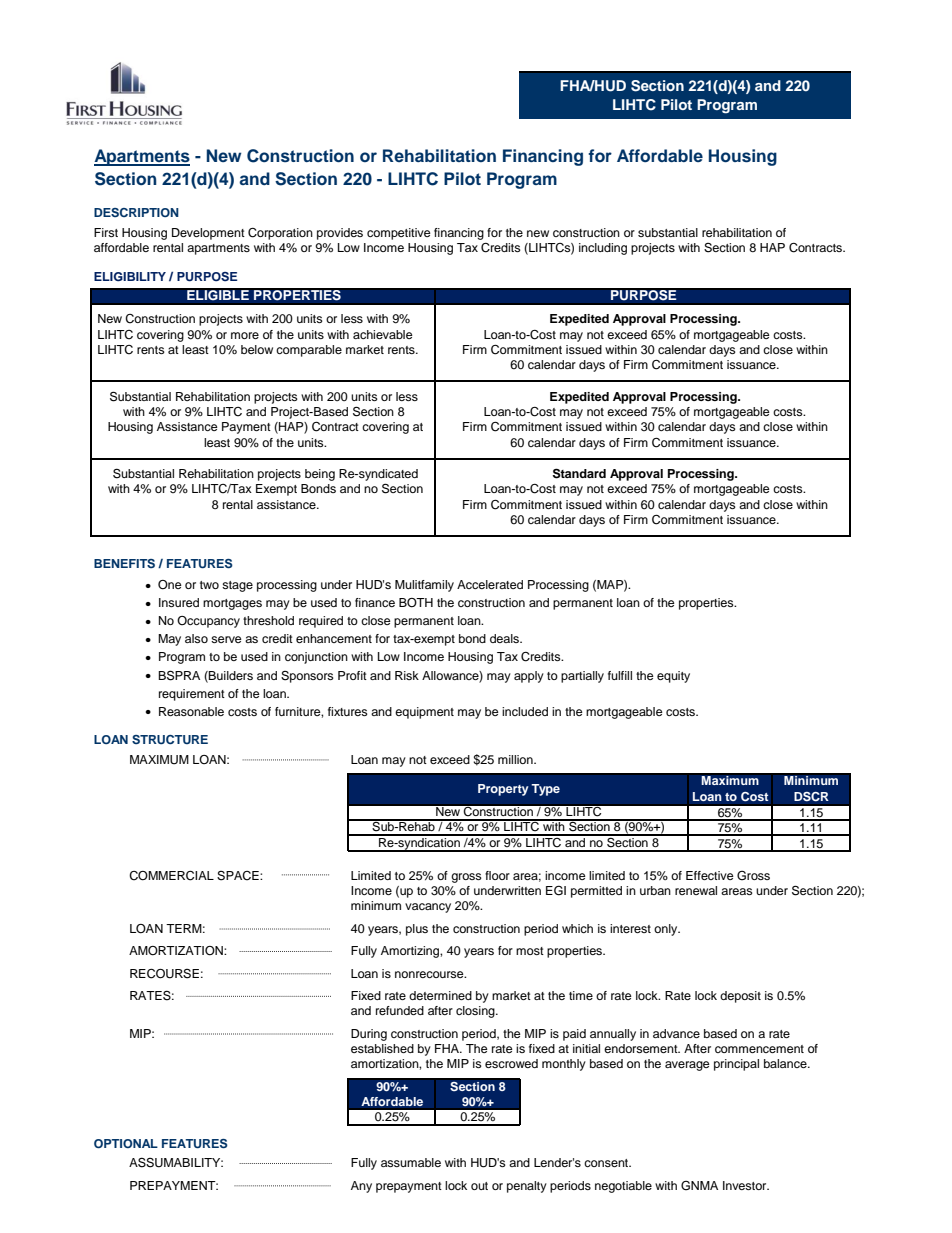  Describe the element at coordinates (208, 234) in the image. I see `Development` at that location.
